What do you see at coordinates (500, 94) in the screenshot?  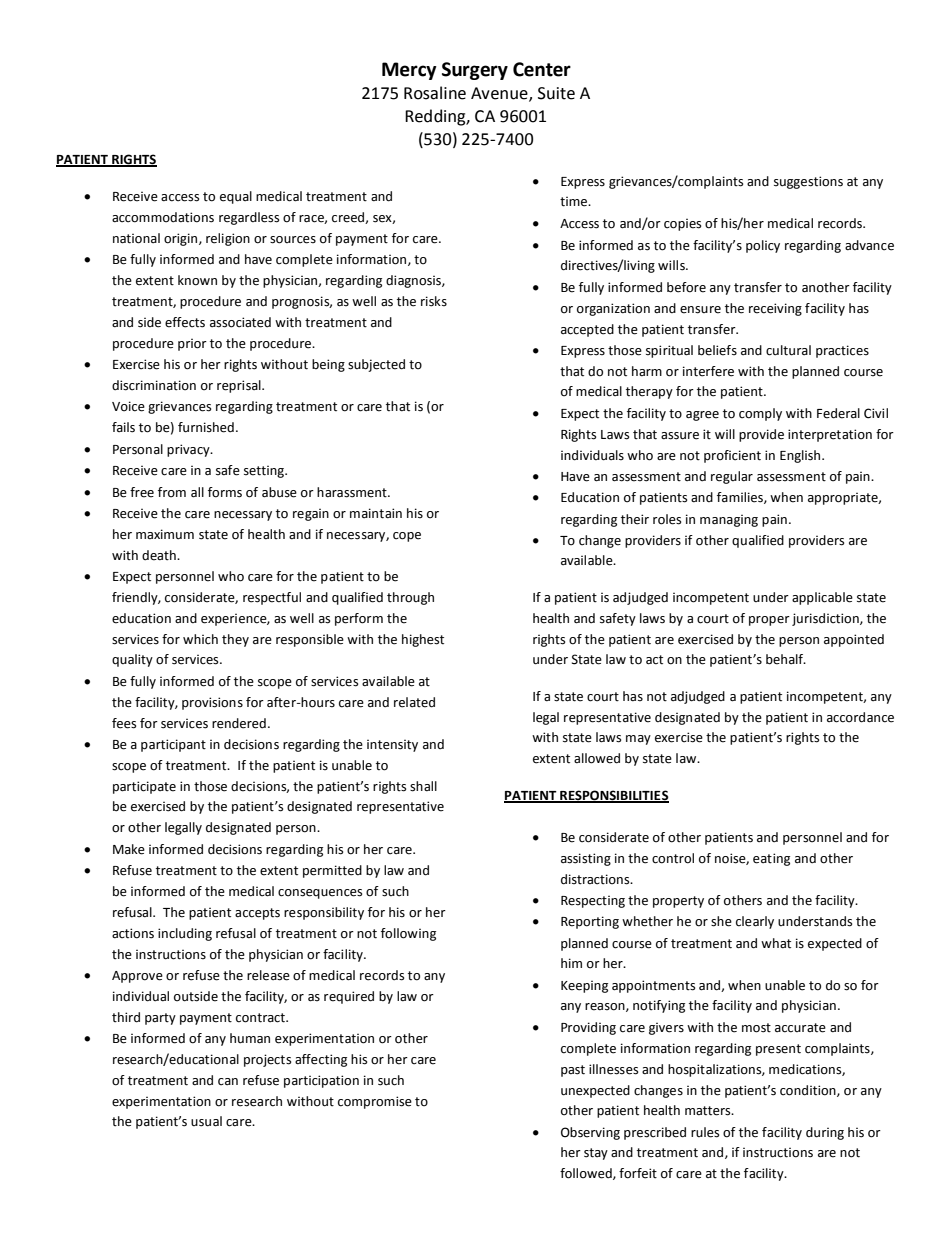 I see `Avenue` at bounding box center [500, 94].
